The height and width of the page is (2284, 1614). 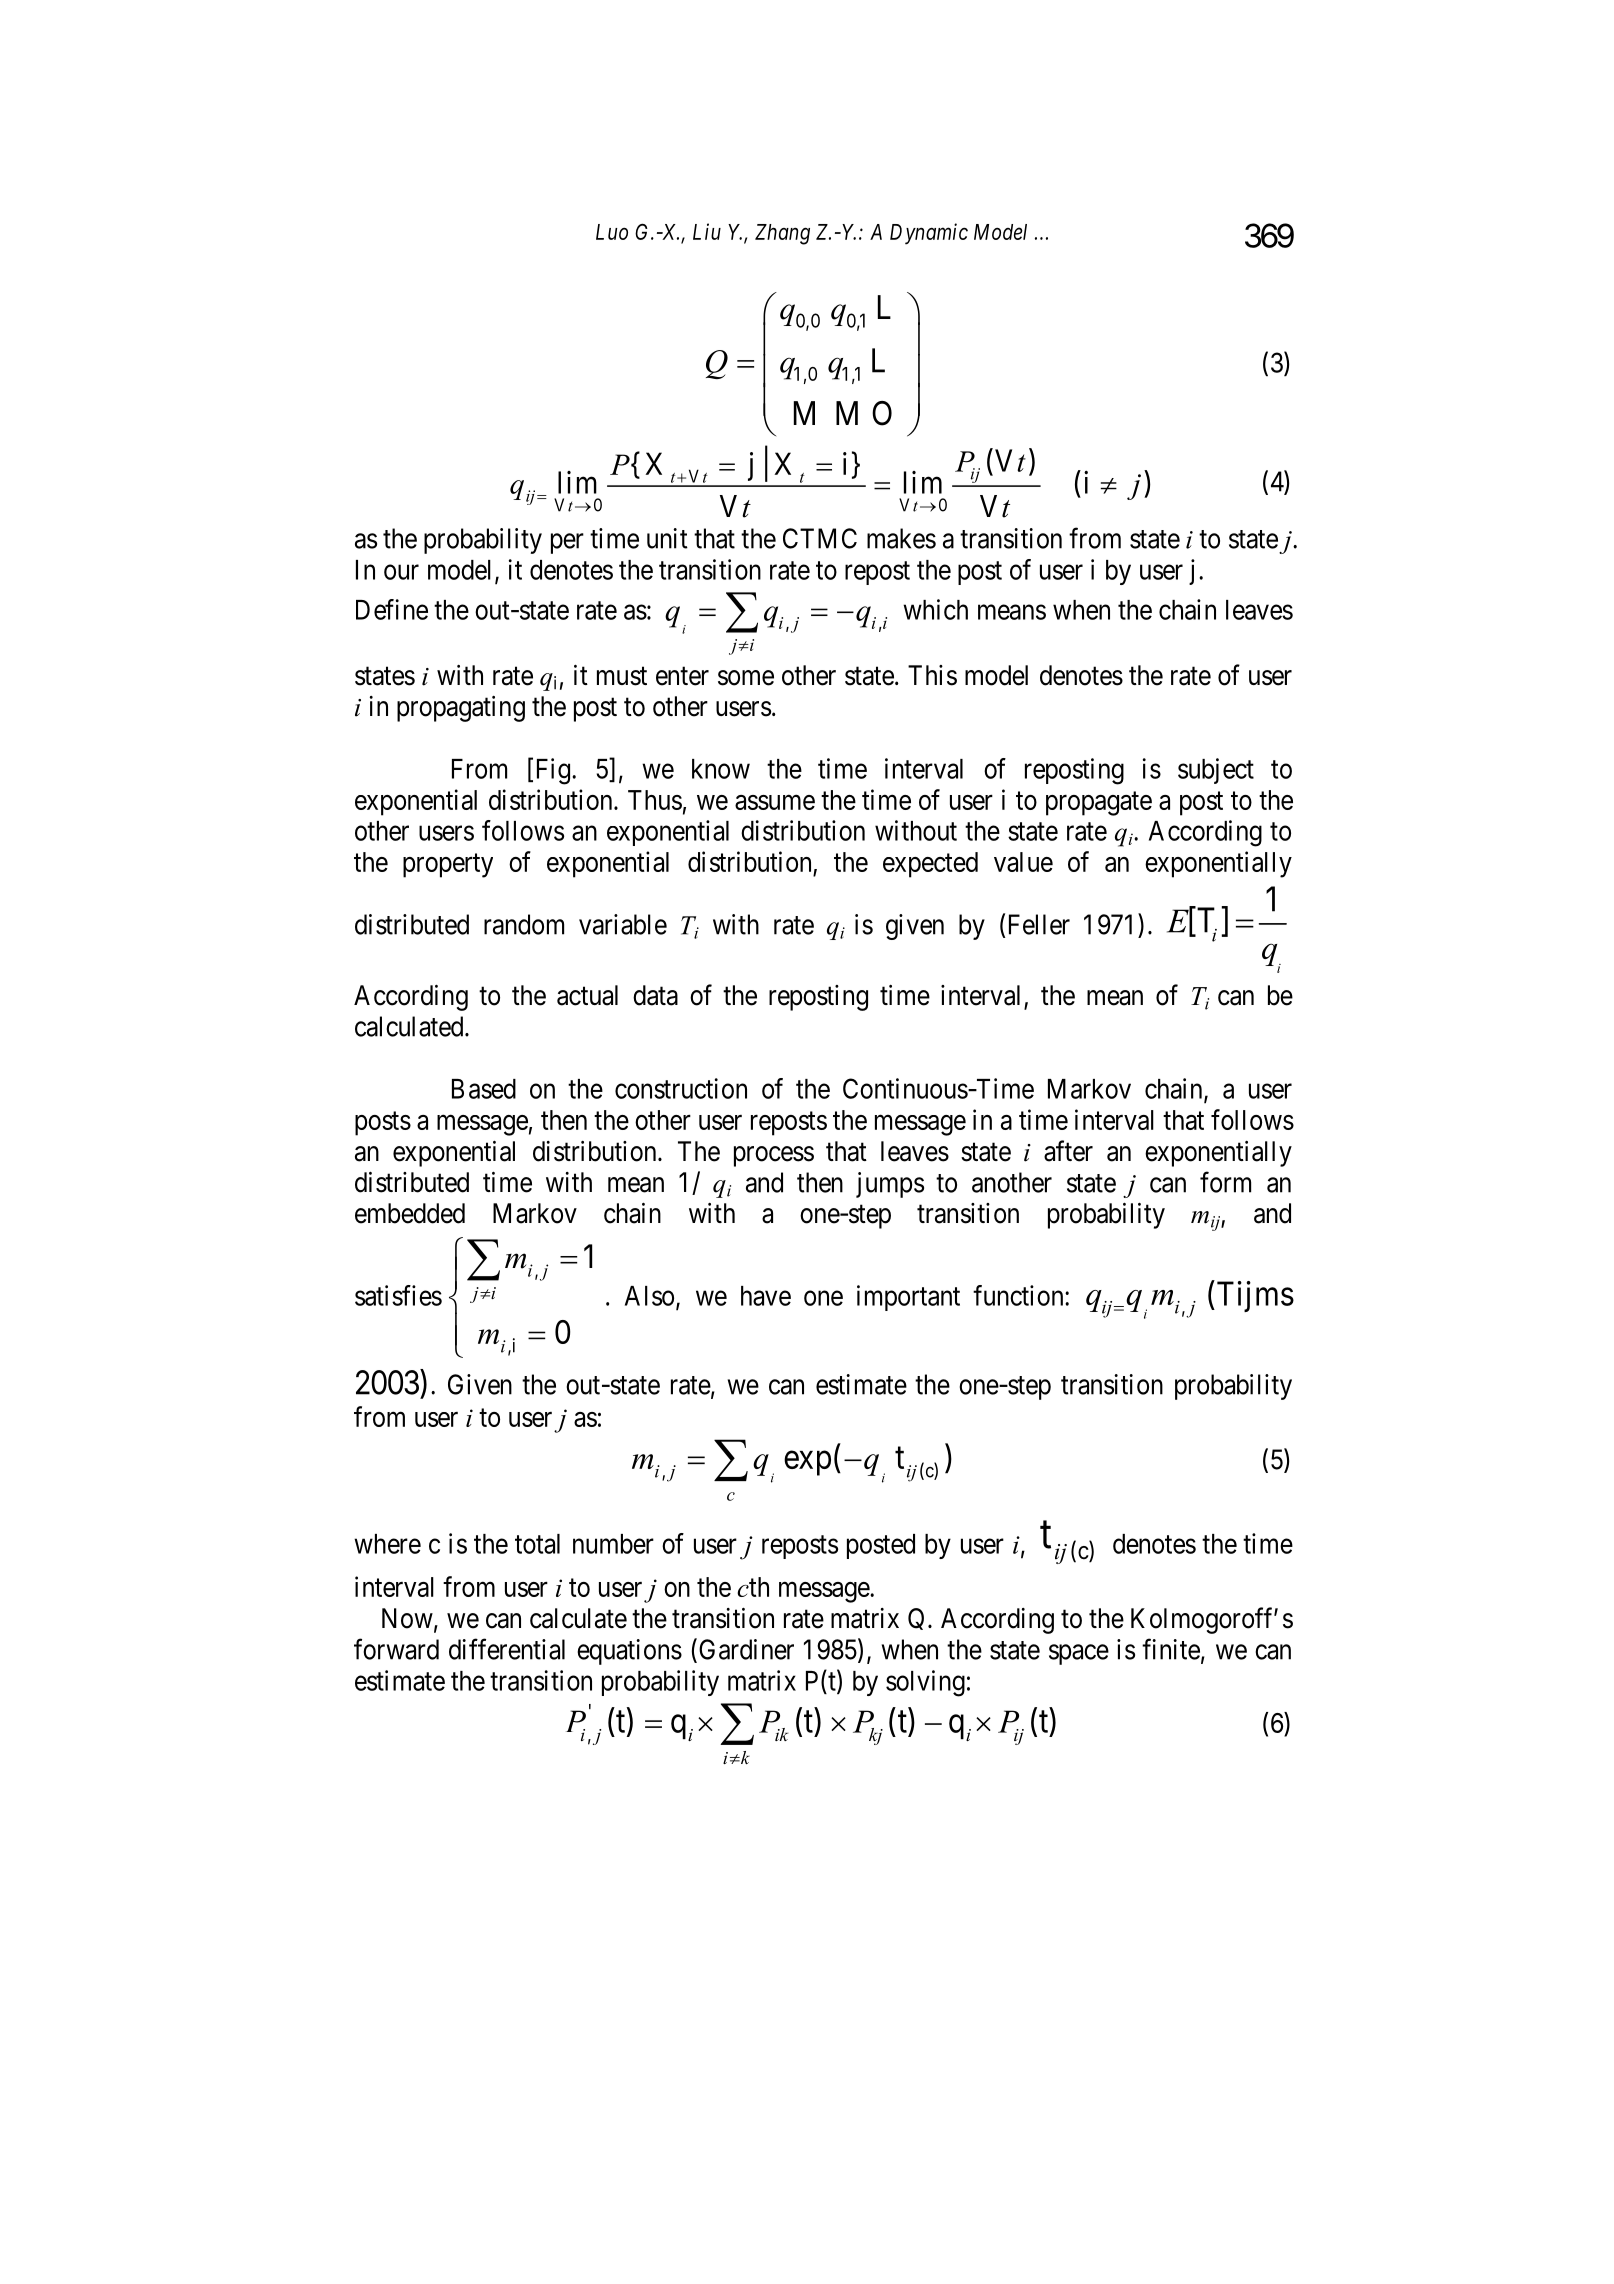 What do you see at coordinates (507, 1649) in the page?
I see `differential` at bounding box center [507, 1649].
